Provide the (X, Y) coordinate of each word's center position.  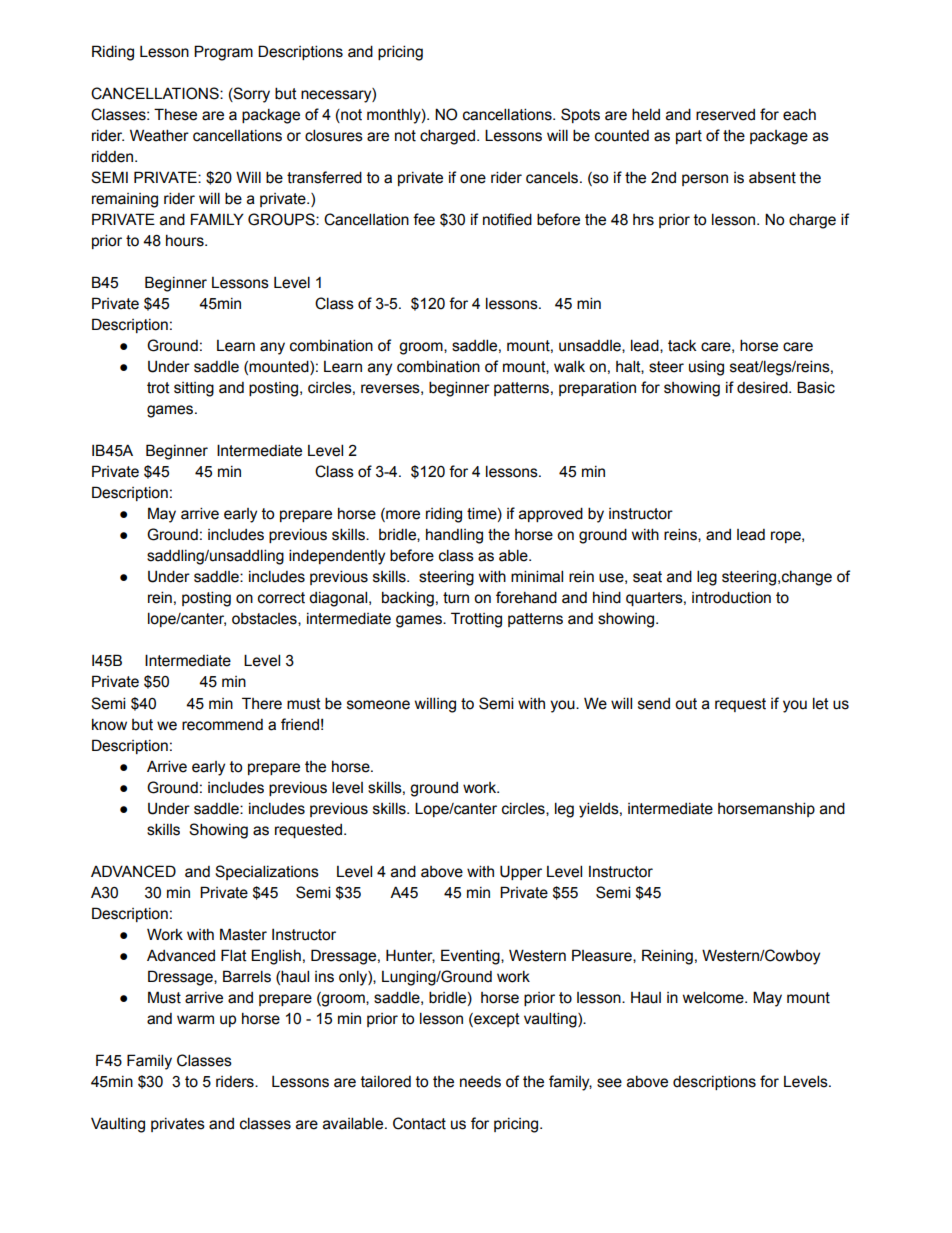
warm (195, 1020)
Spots (580, 115)
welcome (714, 997)
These (175, 114)
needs (480, 1082)
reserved (725, 115)
